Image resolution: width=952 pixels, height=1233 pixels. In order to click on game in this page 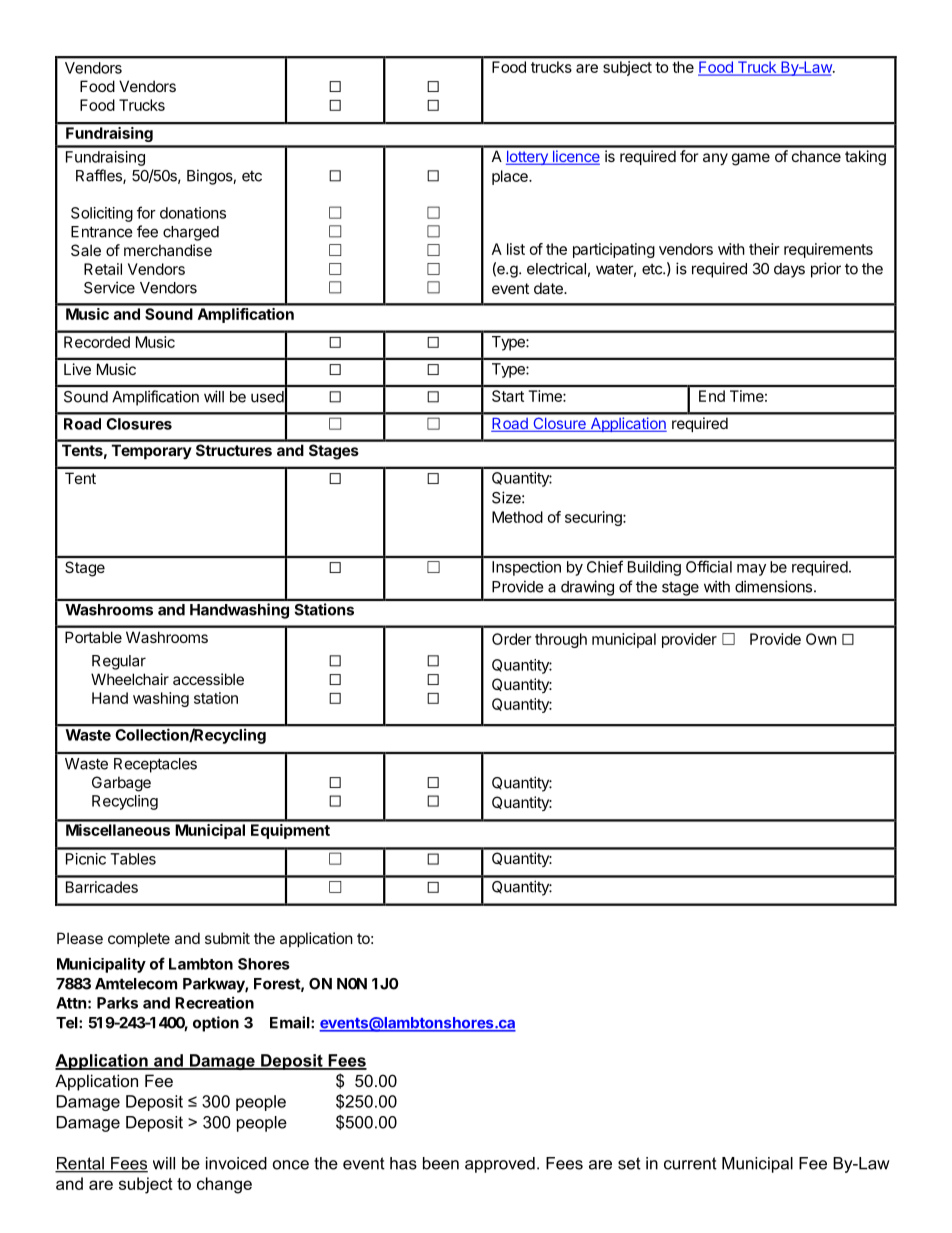, I will do `click(751, 159)`.
